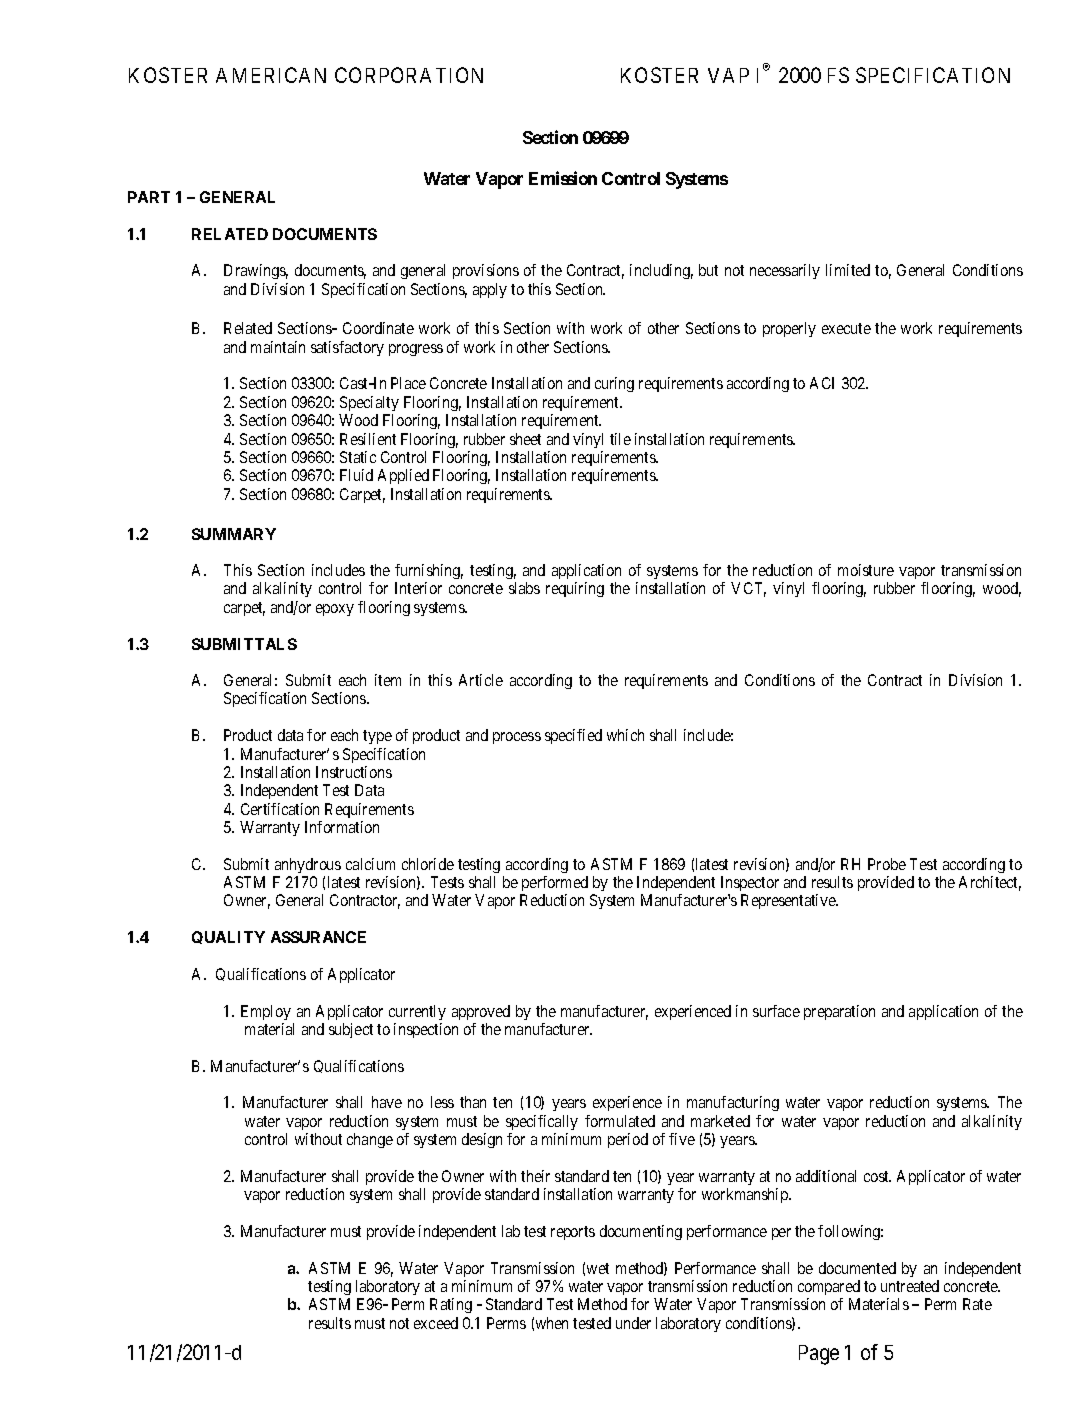 This page has height=1405, width=1086. Describe the element at coordinates (563, 178) in the page. I see `Emission` at that location.
